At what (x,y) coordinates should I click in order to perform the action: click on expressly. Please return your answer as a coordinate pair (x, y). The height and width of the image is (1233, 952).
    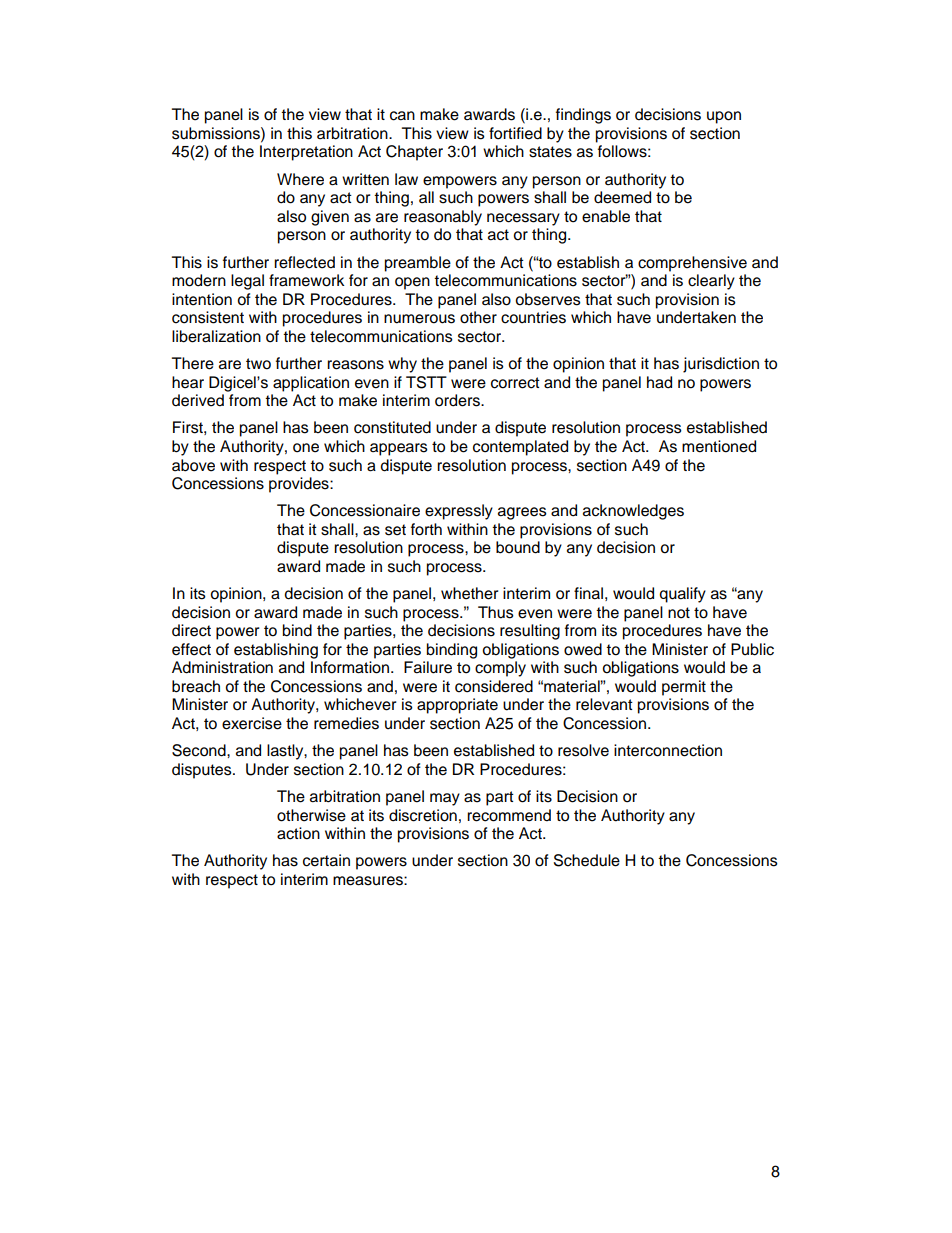
    Looking at the image, I should click on (459, 512).
